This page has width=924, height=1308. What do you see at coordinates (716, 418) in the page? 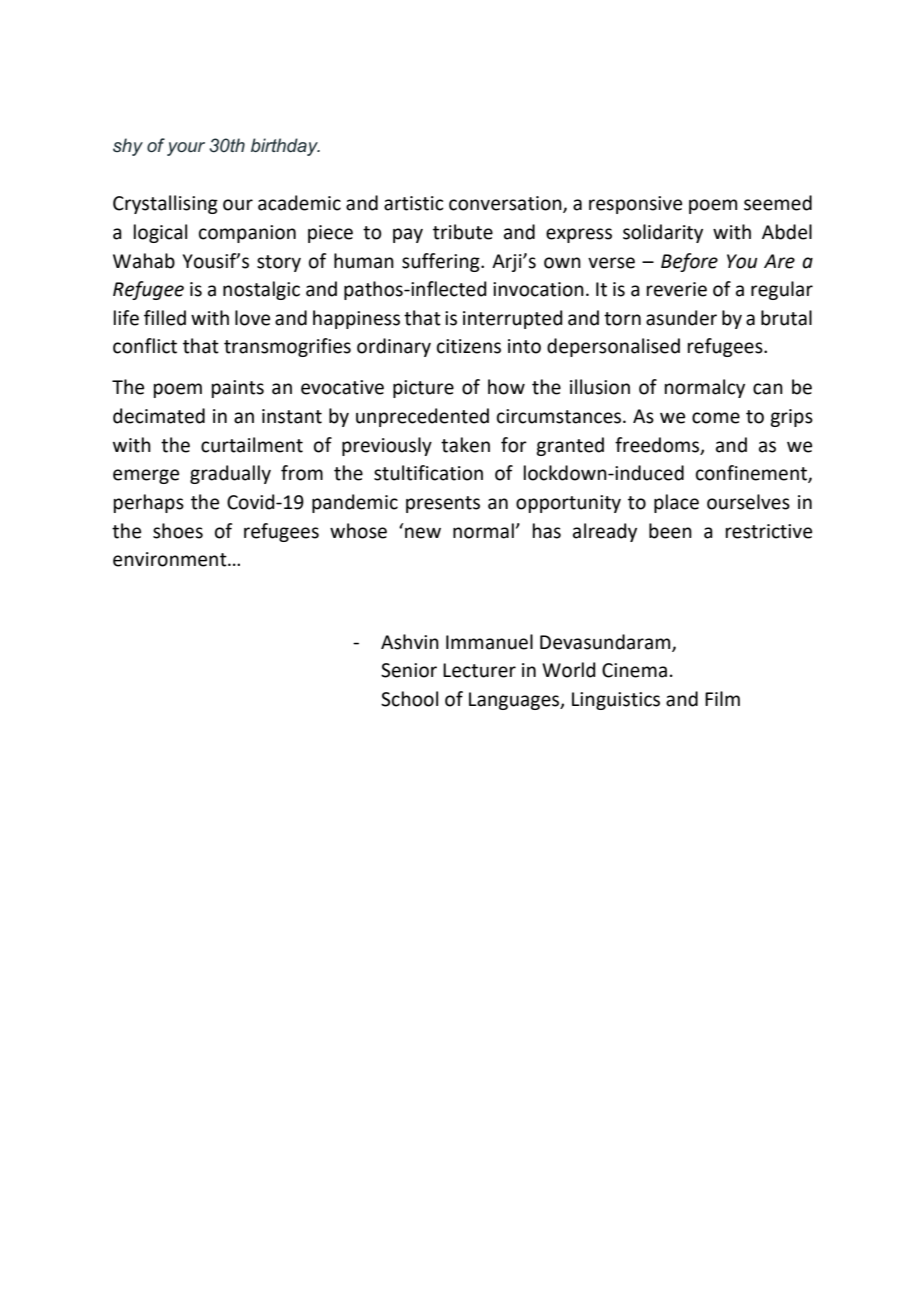
I see `come` at bounding box center [716, 418].
